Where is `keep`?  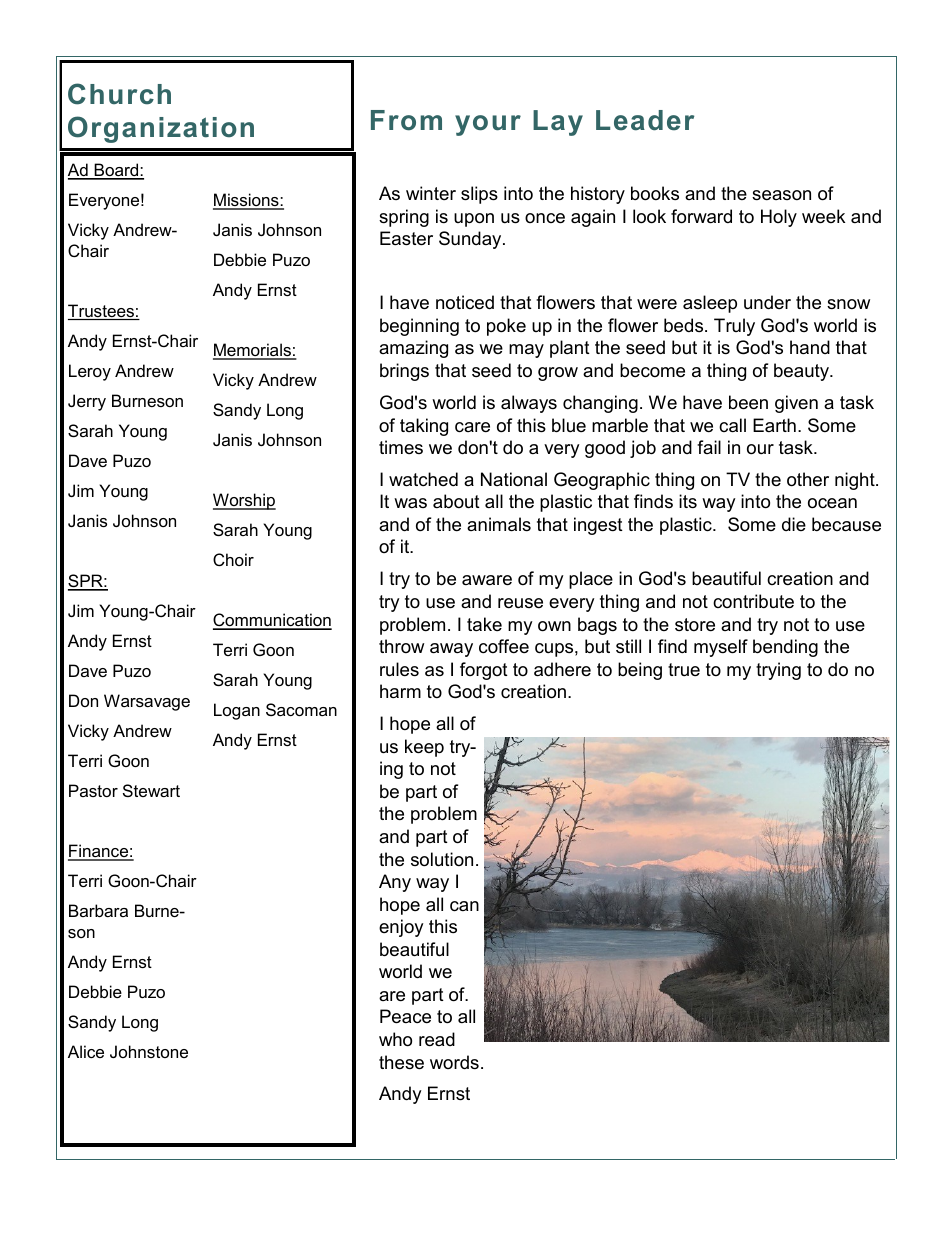 keep is located at coordinates (424, 748).
